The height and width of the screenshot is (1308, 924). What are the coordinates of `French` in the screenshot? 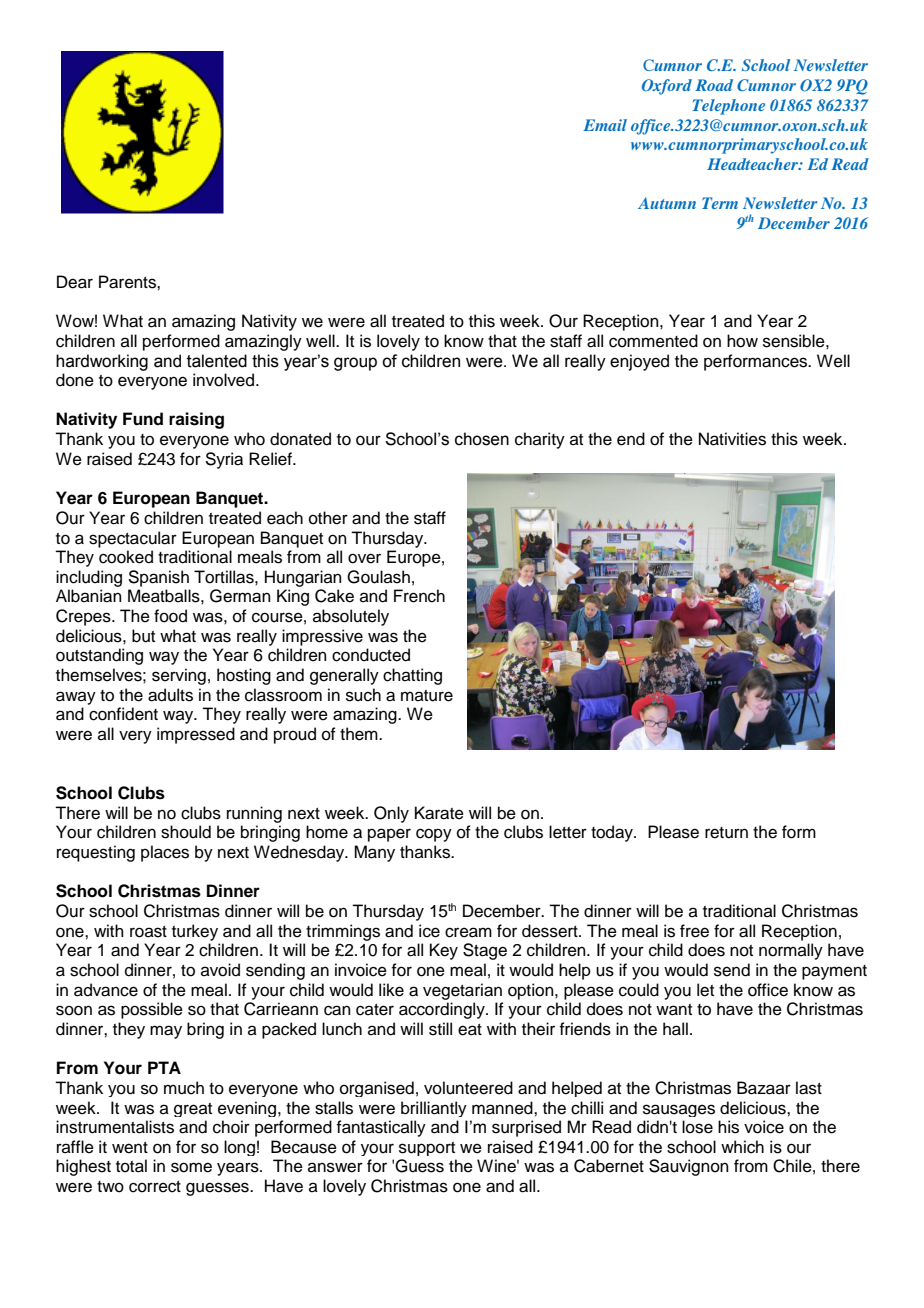 It's located at (419, 596).
